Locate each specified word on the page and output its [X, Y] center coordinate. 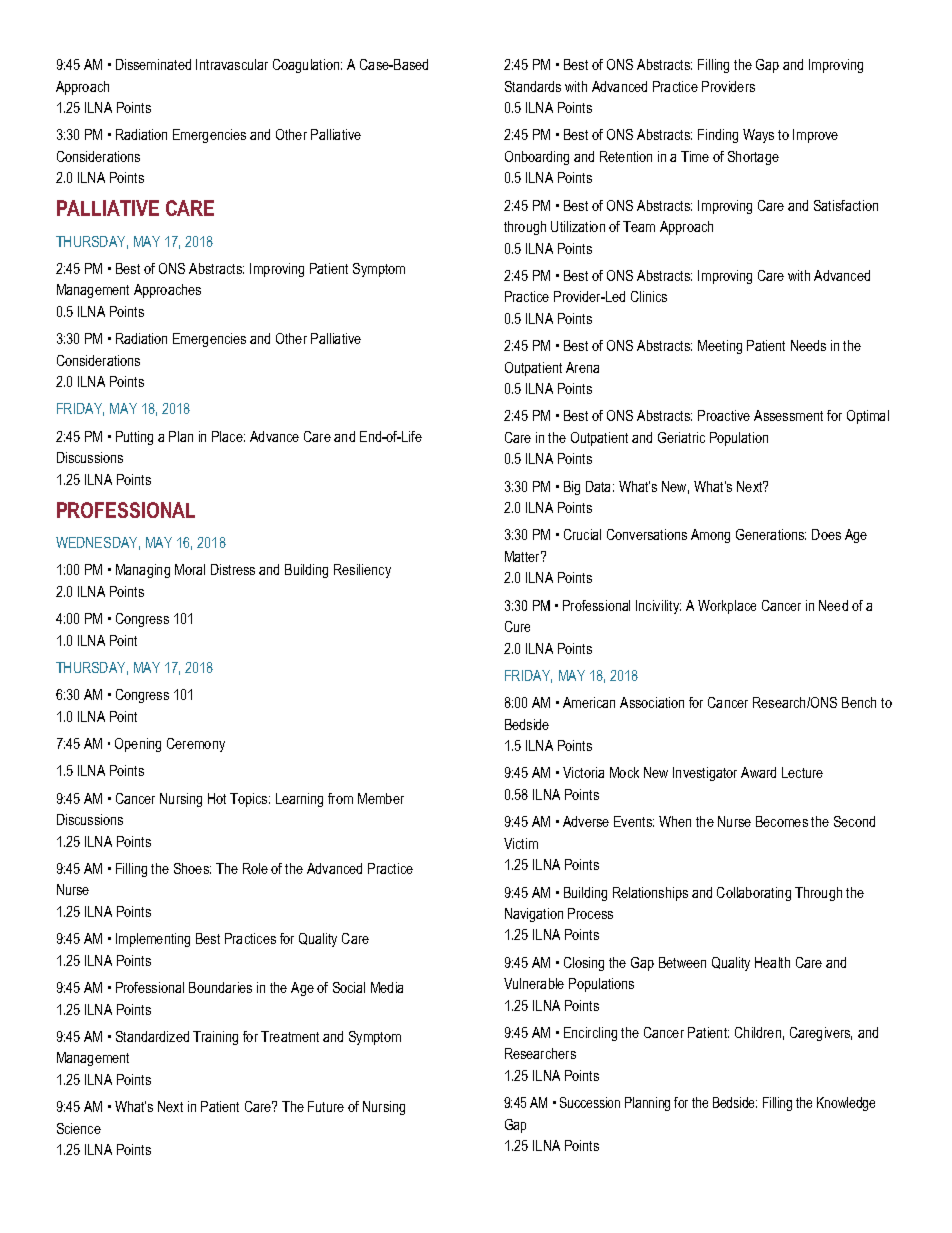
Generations [771, 534]
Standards [533, 86]
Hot [217, 798]
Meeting [720, 347]
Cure [517, 626]
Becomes [782, 821]
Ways [758, 136]
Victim [521, 843]
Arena [582, 367]
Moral [190, 569]
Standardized [152, 1036]
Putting [134, 438]
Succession [590, 1102]
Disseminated [153, 64]
